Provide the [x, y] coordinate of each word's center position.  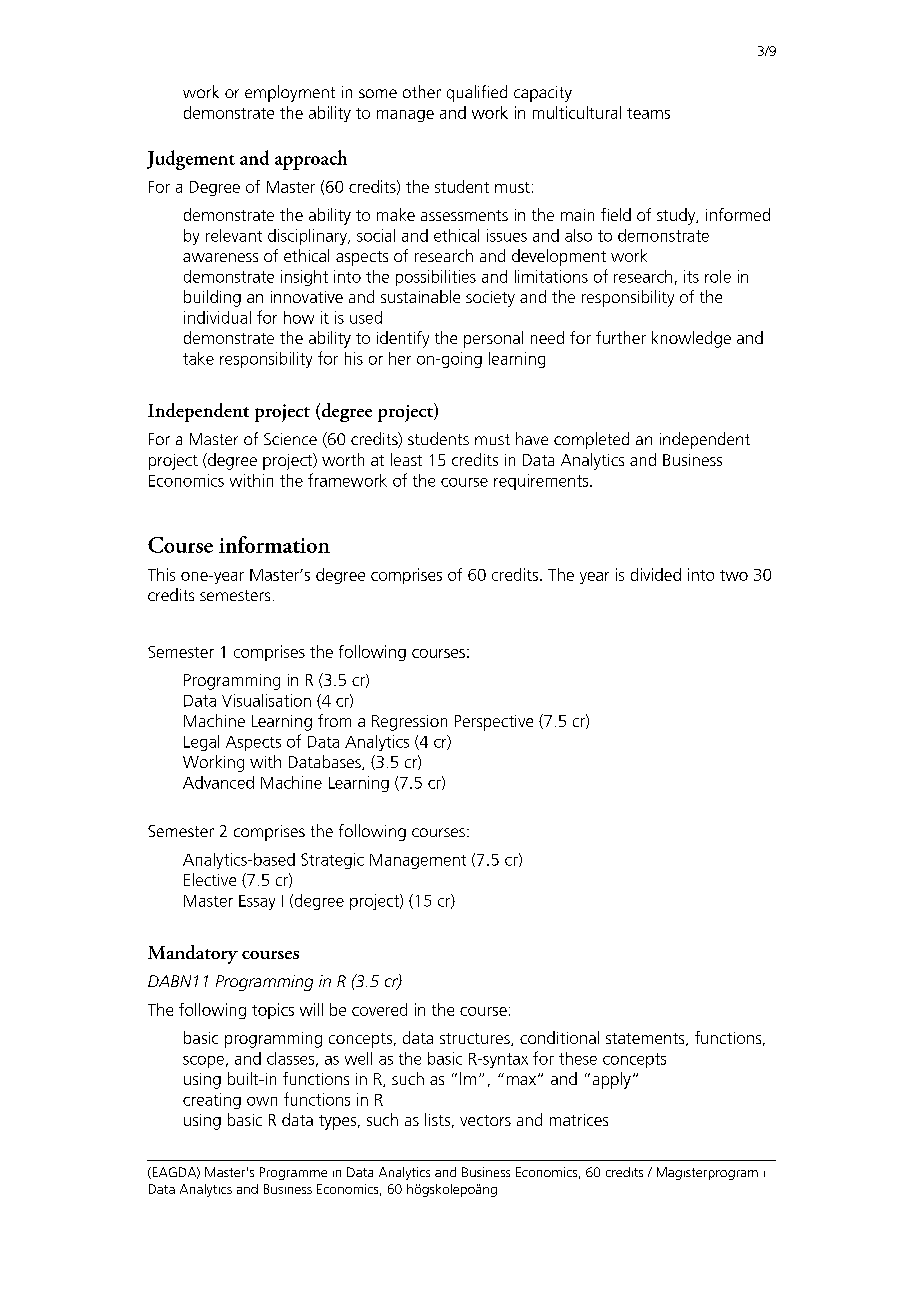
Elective [210, 879]
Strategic [332, 861]
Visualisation [266, 700]
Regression [409, 723]
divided [656, 574]
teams [648, 113]
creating [212, 1101]
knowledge [691, 339]
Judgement [191, 160]
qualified [477, 93]
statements [646, 1039]
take [198, 358]
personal [493, 339]
